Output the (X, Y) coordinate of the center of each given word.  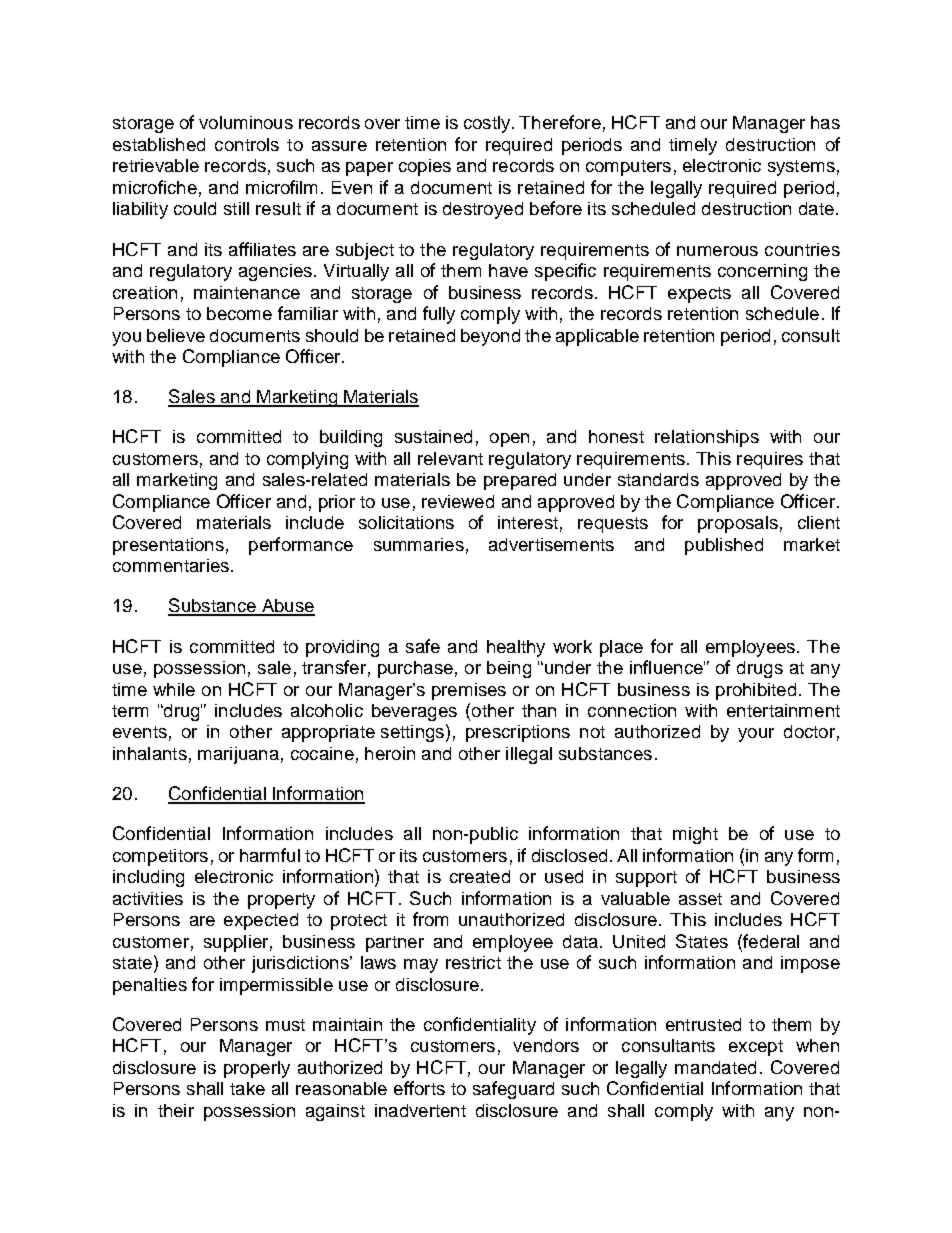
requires (770, 460)
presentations (168, 546)
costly (488, 124)
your (756, 735)
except (756, 1048)
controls (247, 144)
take (247, 1088)
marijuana (238, 755)
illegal (529, 755)
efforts (419, 1088)
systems (801, 168)
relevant (450, 458)
